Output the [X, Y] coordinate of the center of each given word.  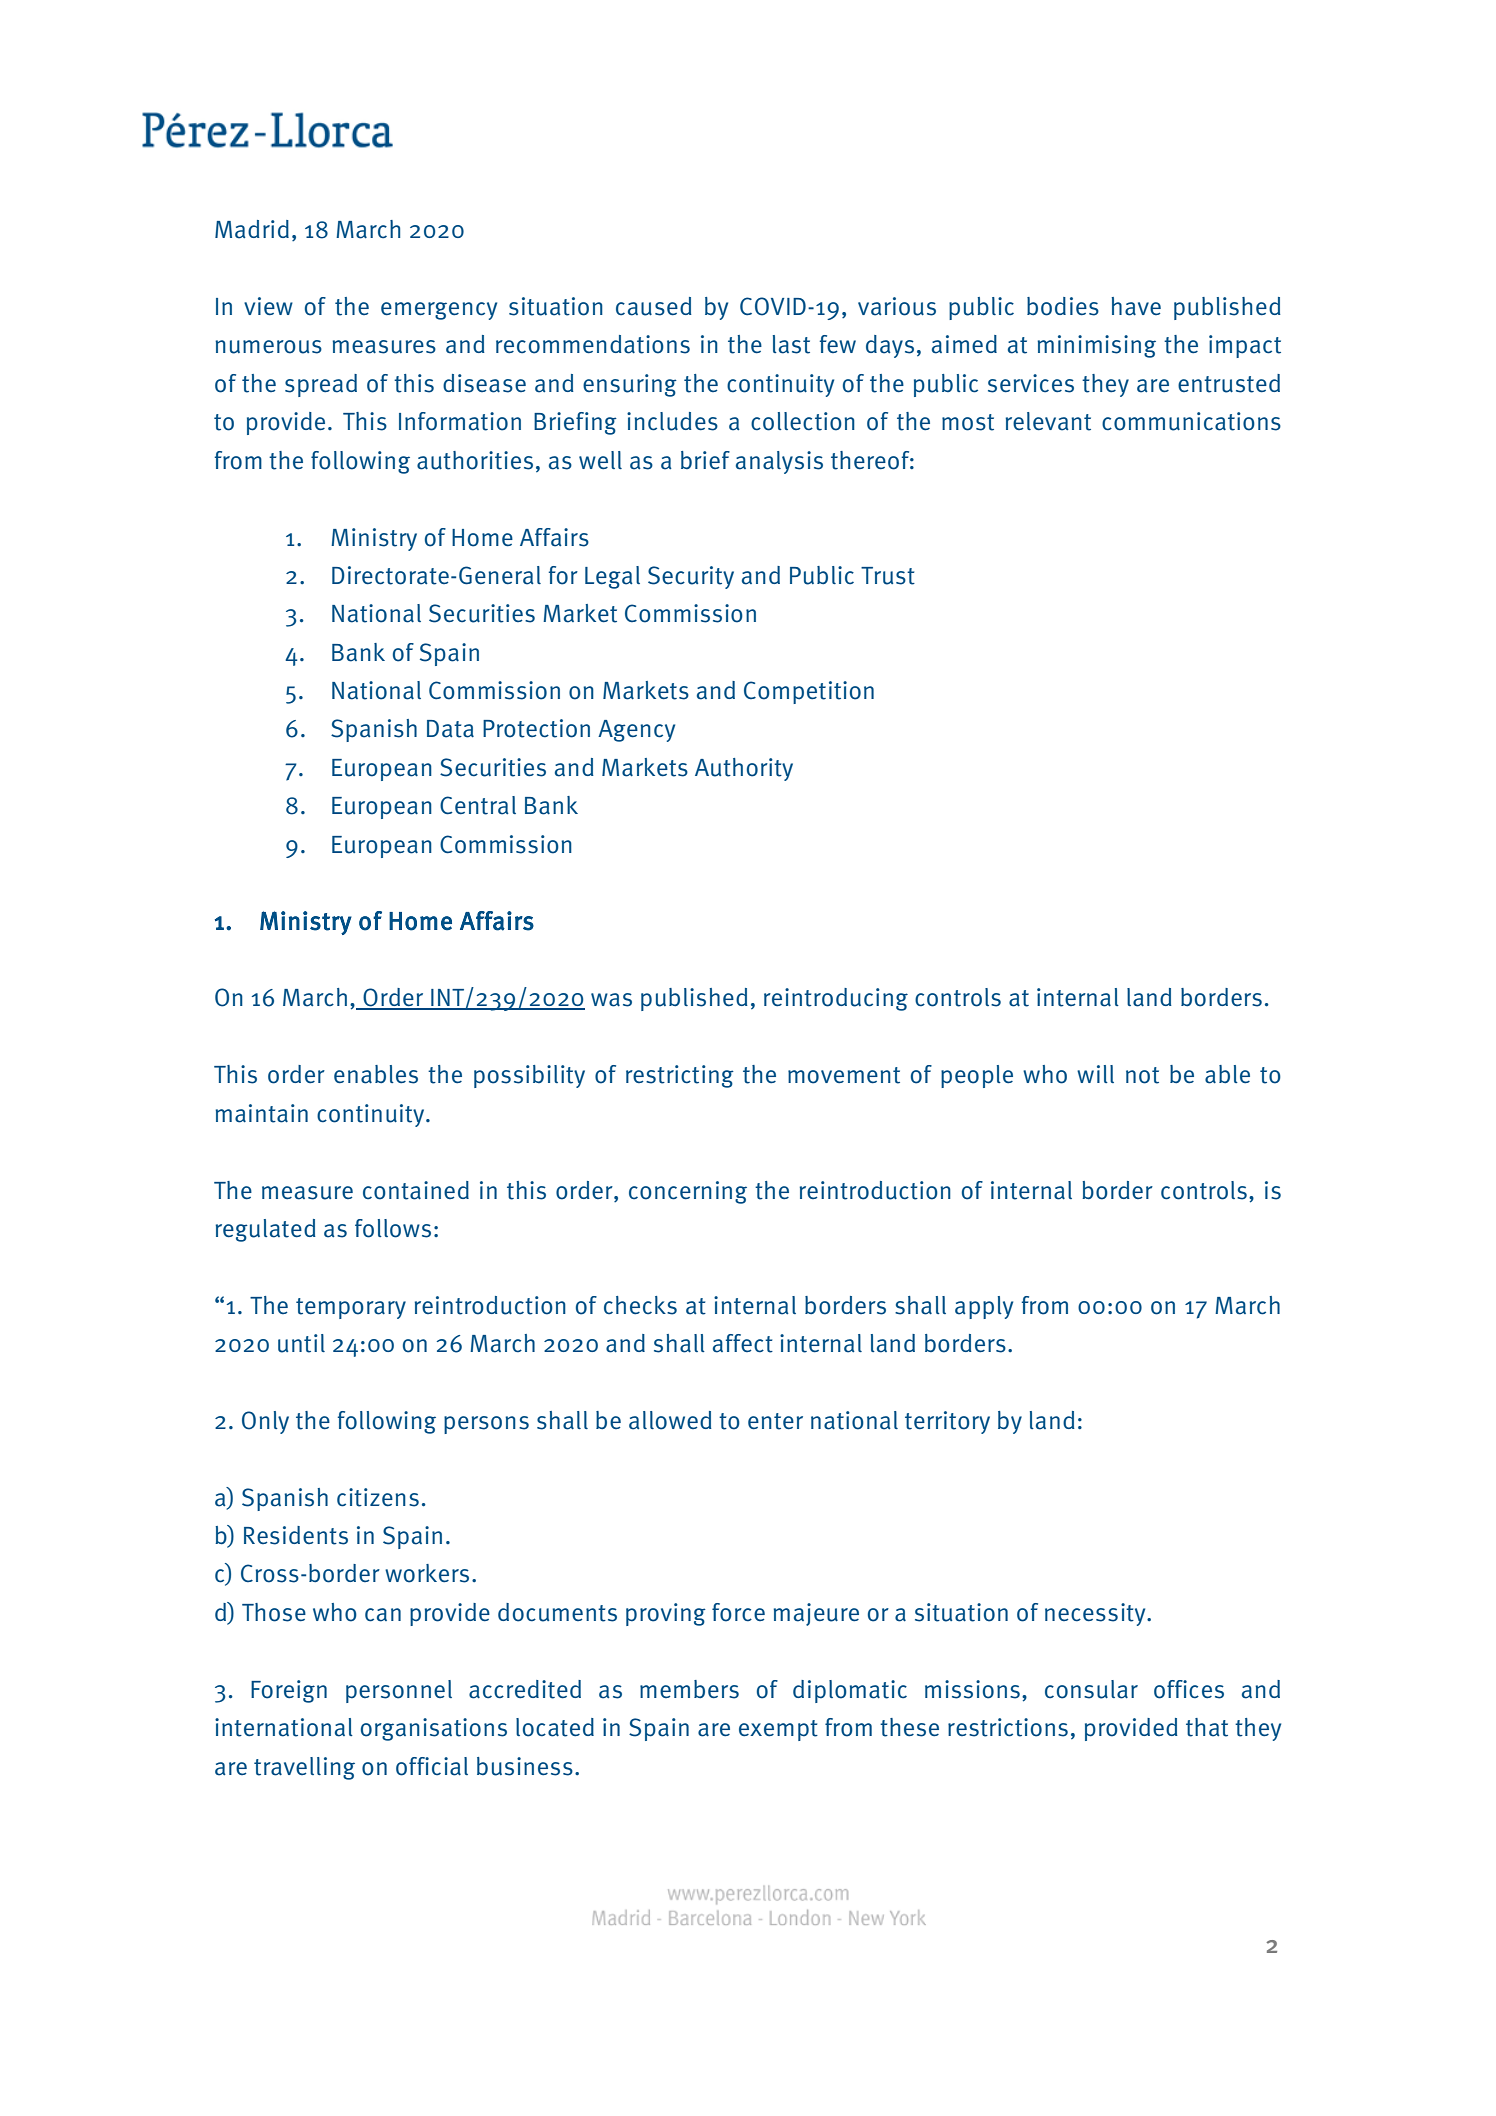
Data [450, 729]
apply [984, 1307]
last [791, 344]
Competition [809, 692]
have [1136, 306]
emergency [439, 311]
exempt [778, 1730]
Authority [744, 769]
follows [393, 1228]
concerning [688, 1192]
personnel [399, 1691]
